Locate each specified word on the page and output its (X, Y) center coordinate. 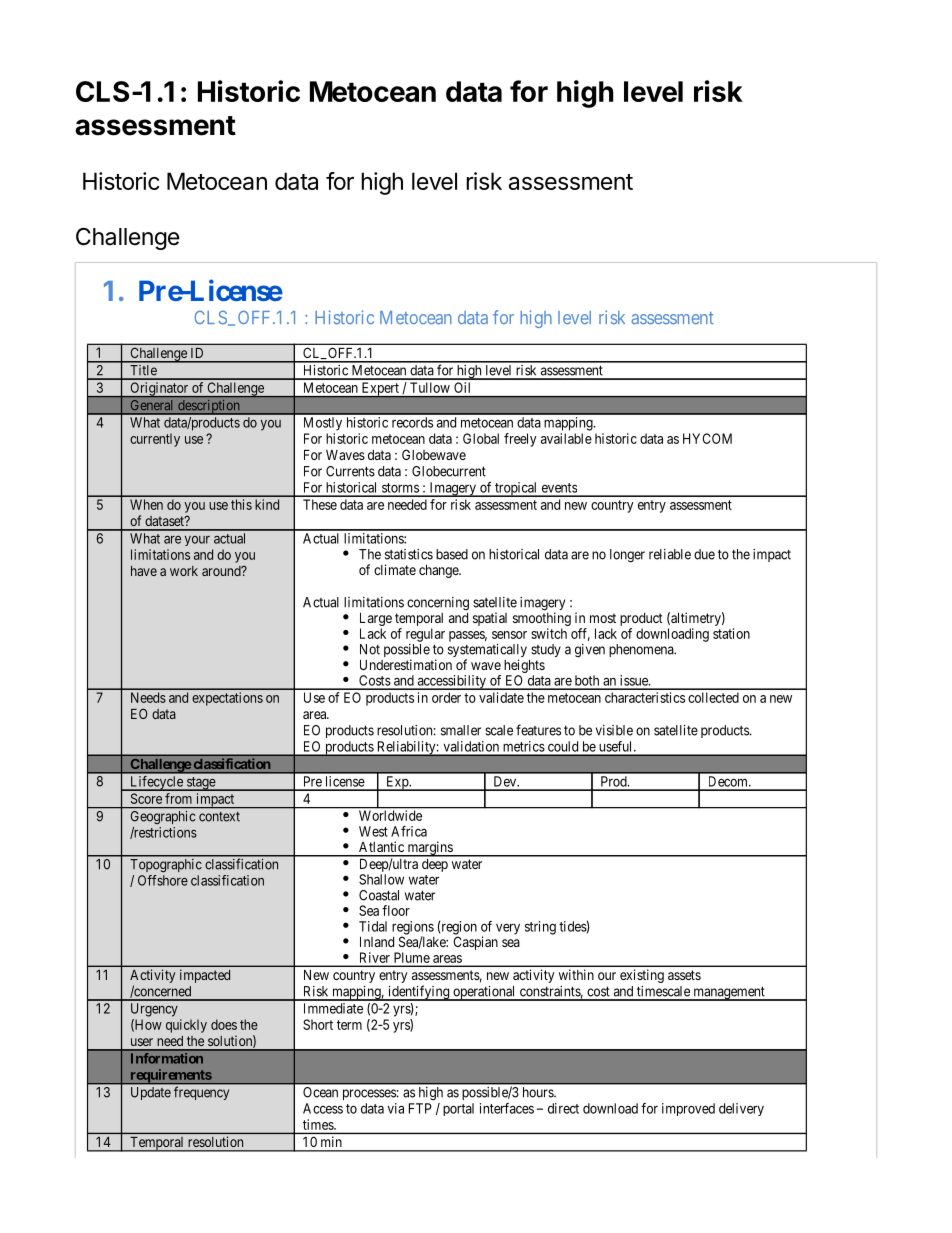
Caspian (475, 943)
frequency (201, 1093)
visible (614, 730)
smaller (461, 730)
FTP (420, 1108)
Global (481, 438)
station (731, 633)
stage (201, 784)
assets (684, 975)
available (566, 438)
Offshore (163, 880)
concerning (438, 604)
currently (155, 440)
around (222, 571)
